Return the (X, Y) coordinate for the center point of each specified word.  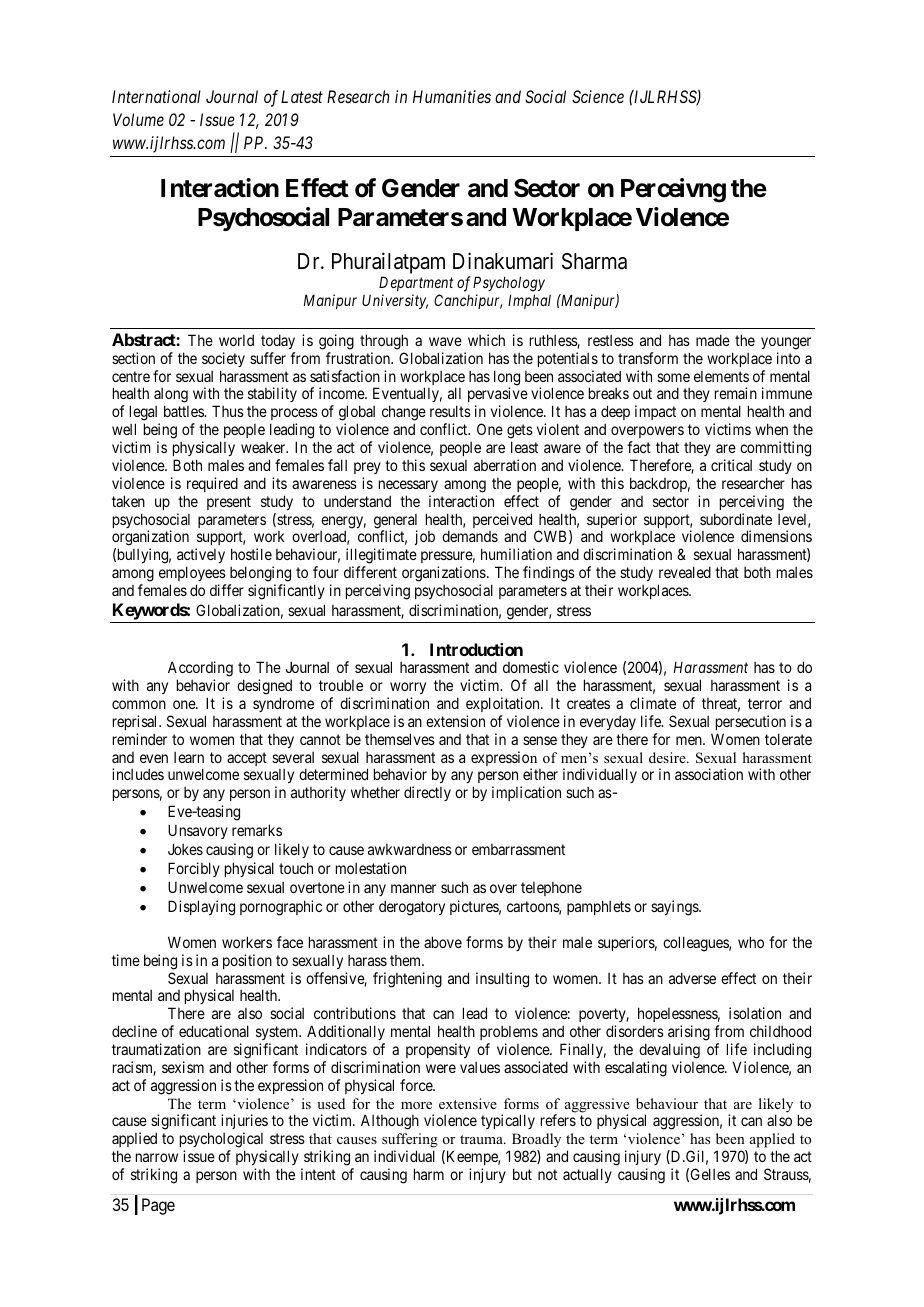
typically (508, 1121)
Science (598, 96)
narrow (157, 1157)
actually (587, 1175)
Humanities (452, 96)
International (156, 96)
